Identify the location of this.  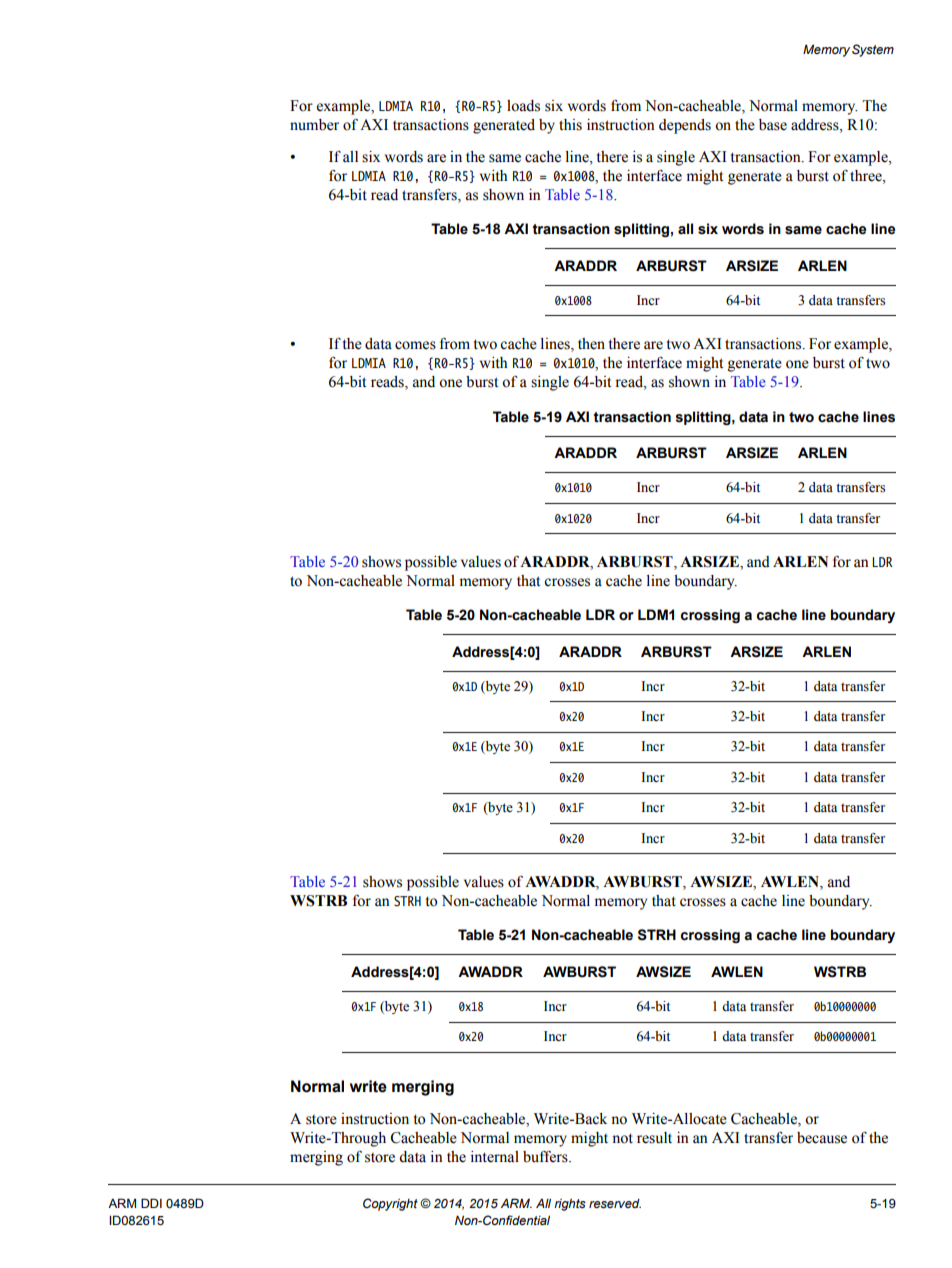
(570, 125).
